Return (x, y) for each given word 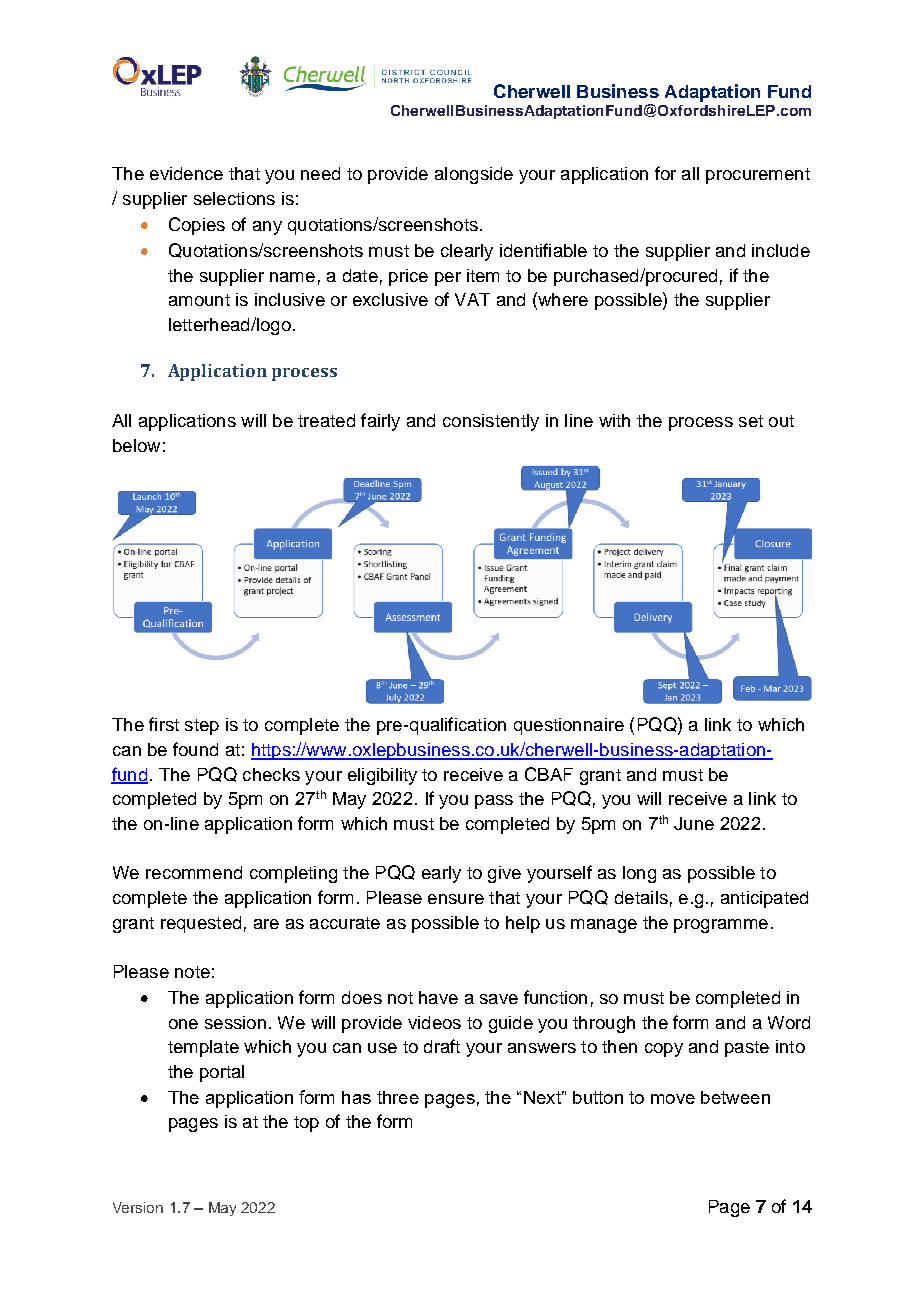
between (735, 1097)
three (398, 1097)
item (483, 275)
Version (138, 1207)
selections (234, 198)
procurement (758, 176)
